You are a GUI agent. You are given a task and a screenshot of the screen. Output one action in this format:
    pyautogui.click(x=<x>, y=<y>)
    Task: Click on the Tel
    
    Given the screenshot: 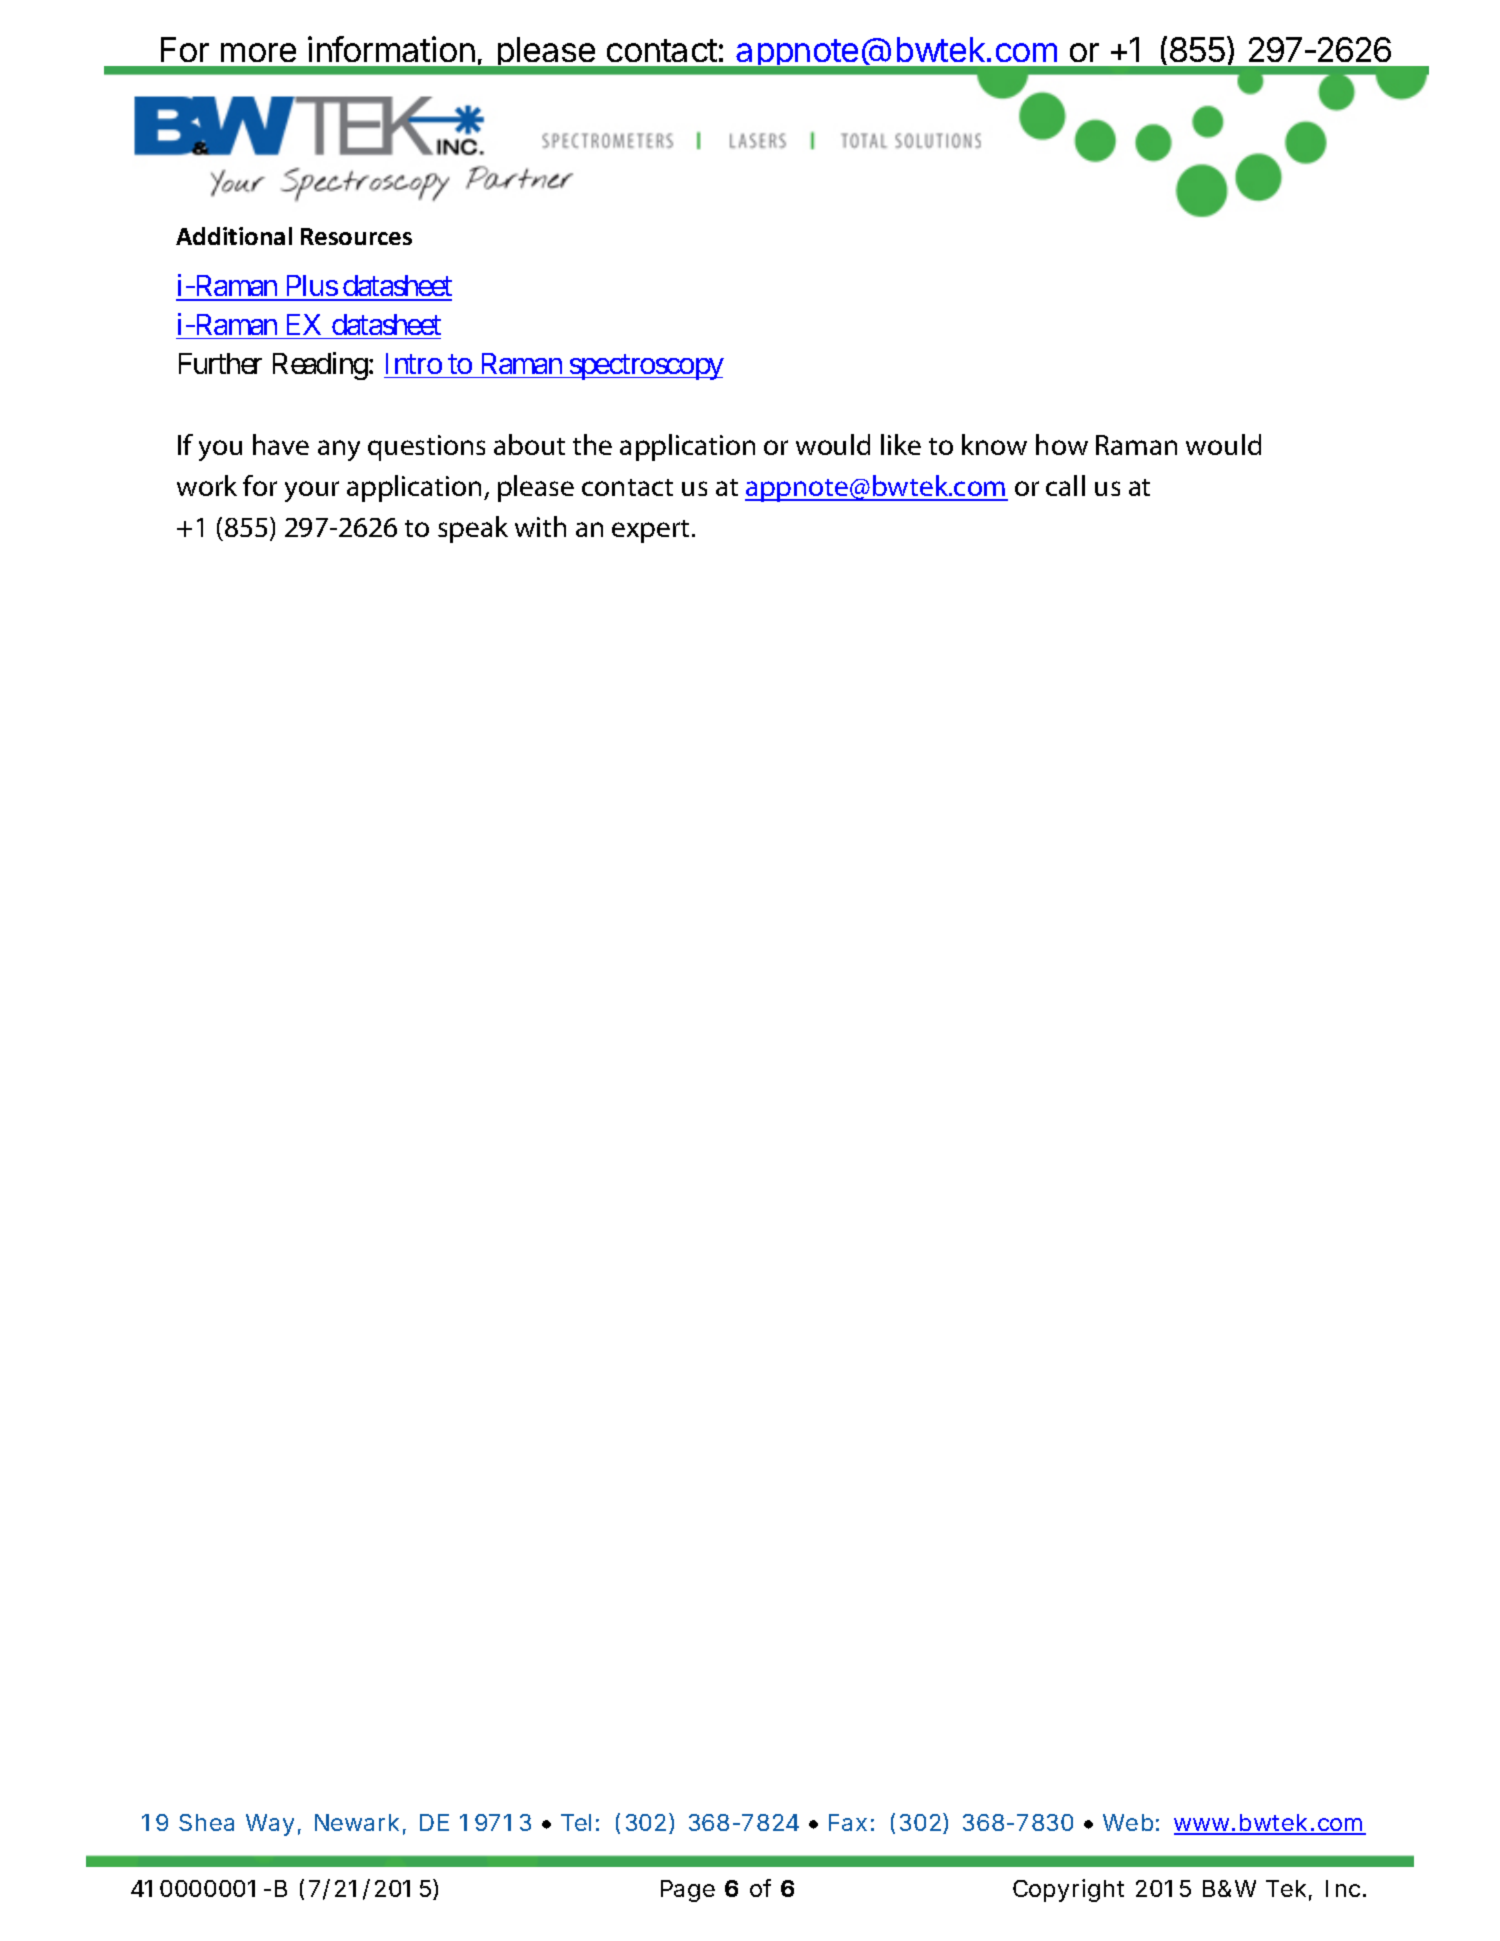 What is the action you would take?
    pyautogui.click(x=576, y=1822)
